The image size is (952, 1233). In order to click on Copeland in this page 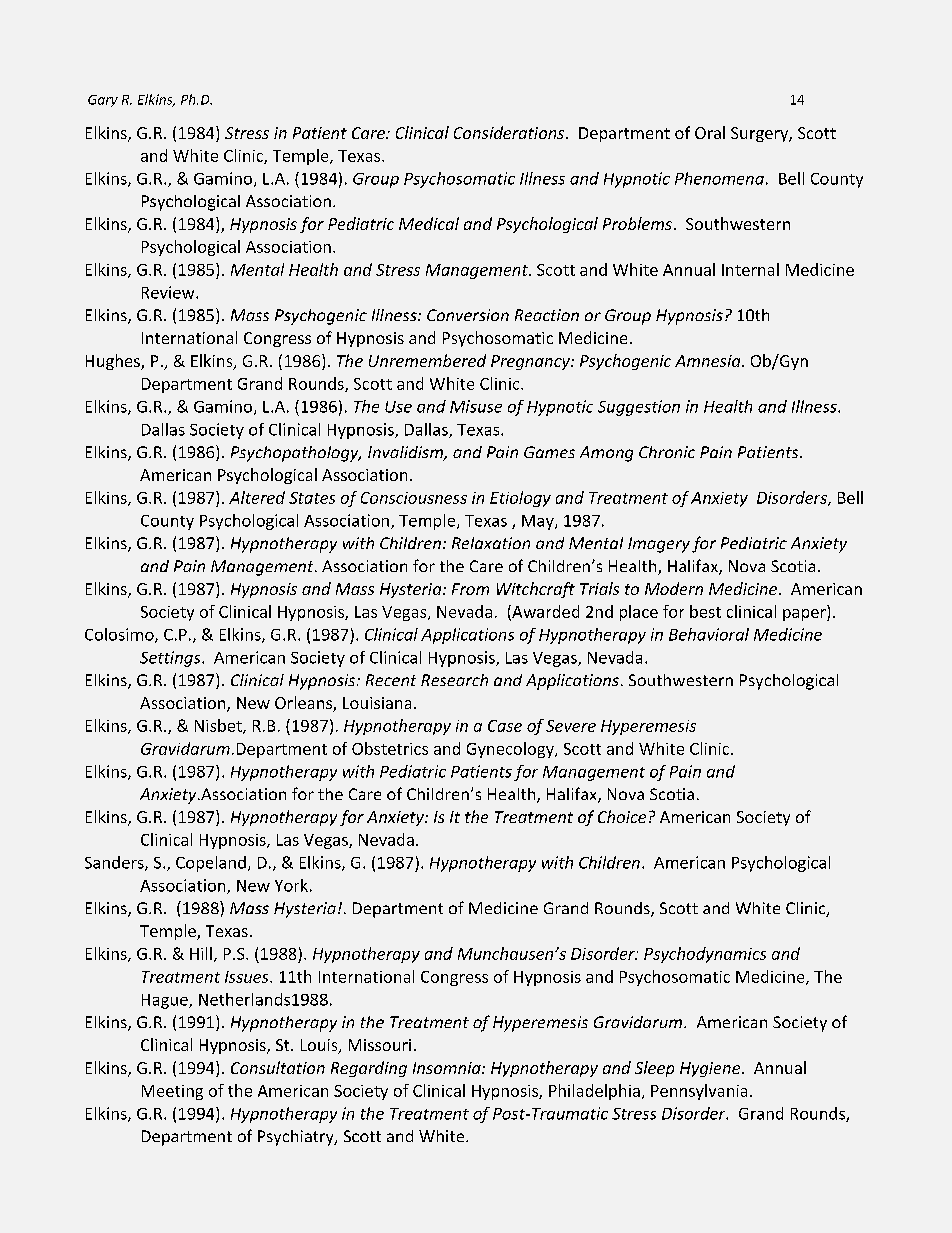, I will do `click(211, 864)`.
